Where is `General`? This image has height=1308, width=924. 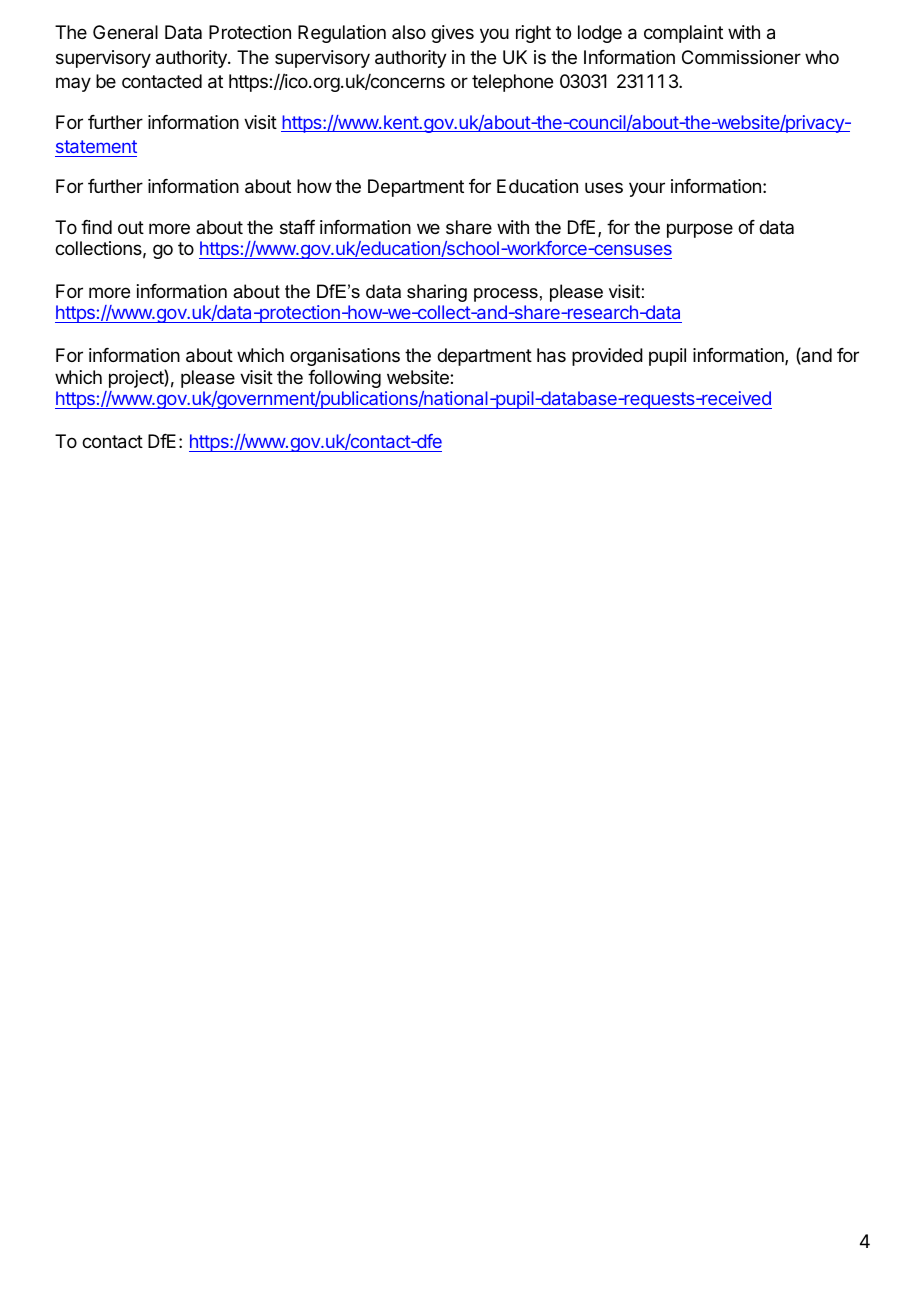
General is located at coordinates (125, 32).
